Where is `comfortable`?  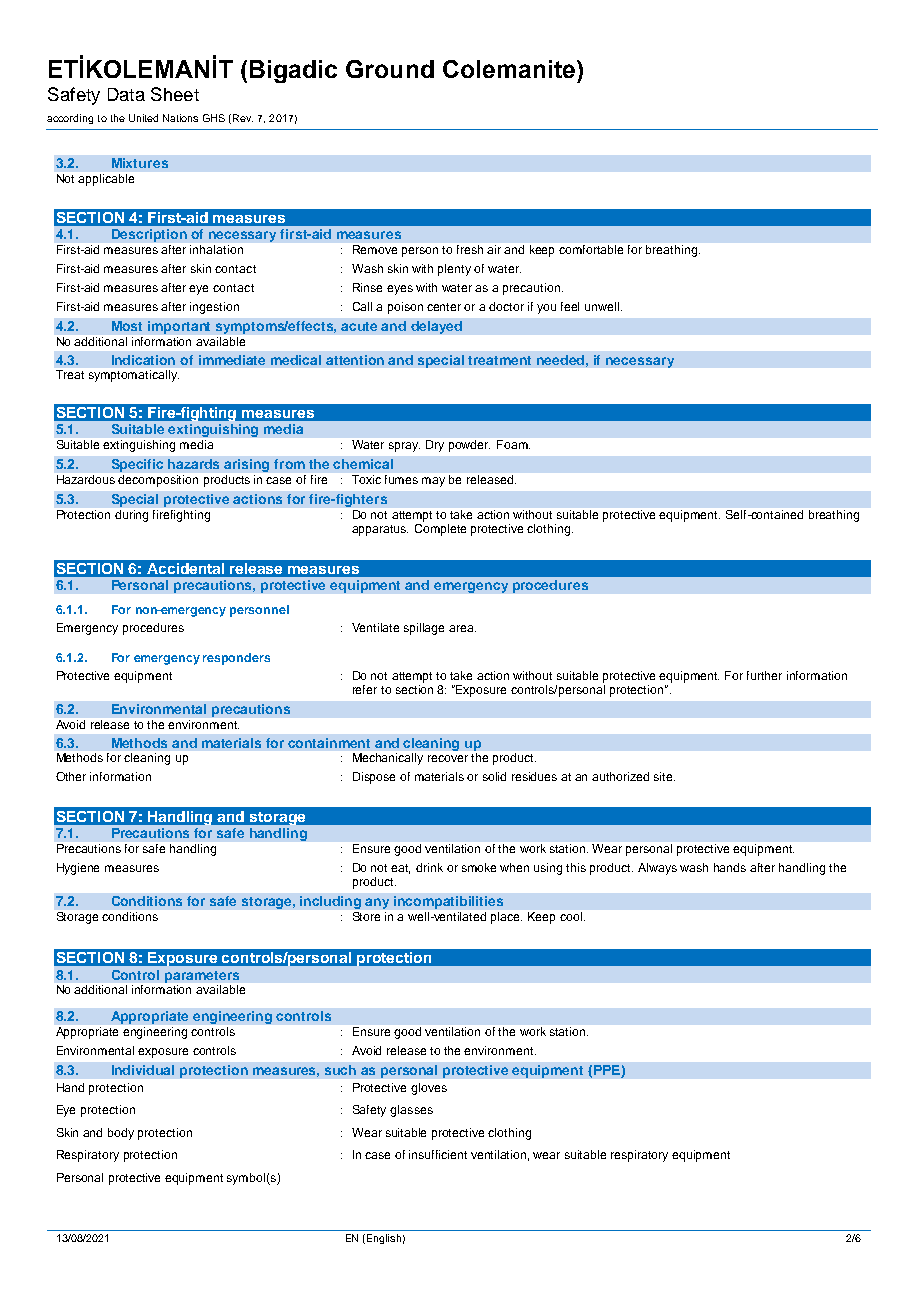
comfortable is located at coordinates (591, 249).
